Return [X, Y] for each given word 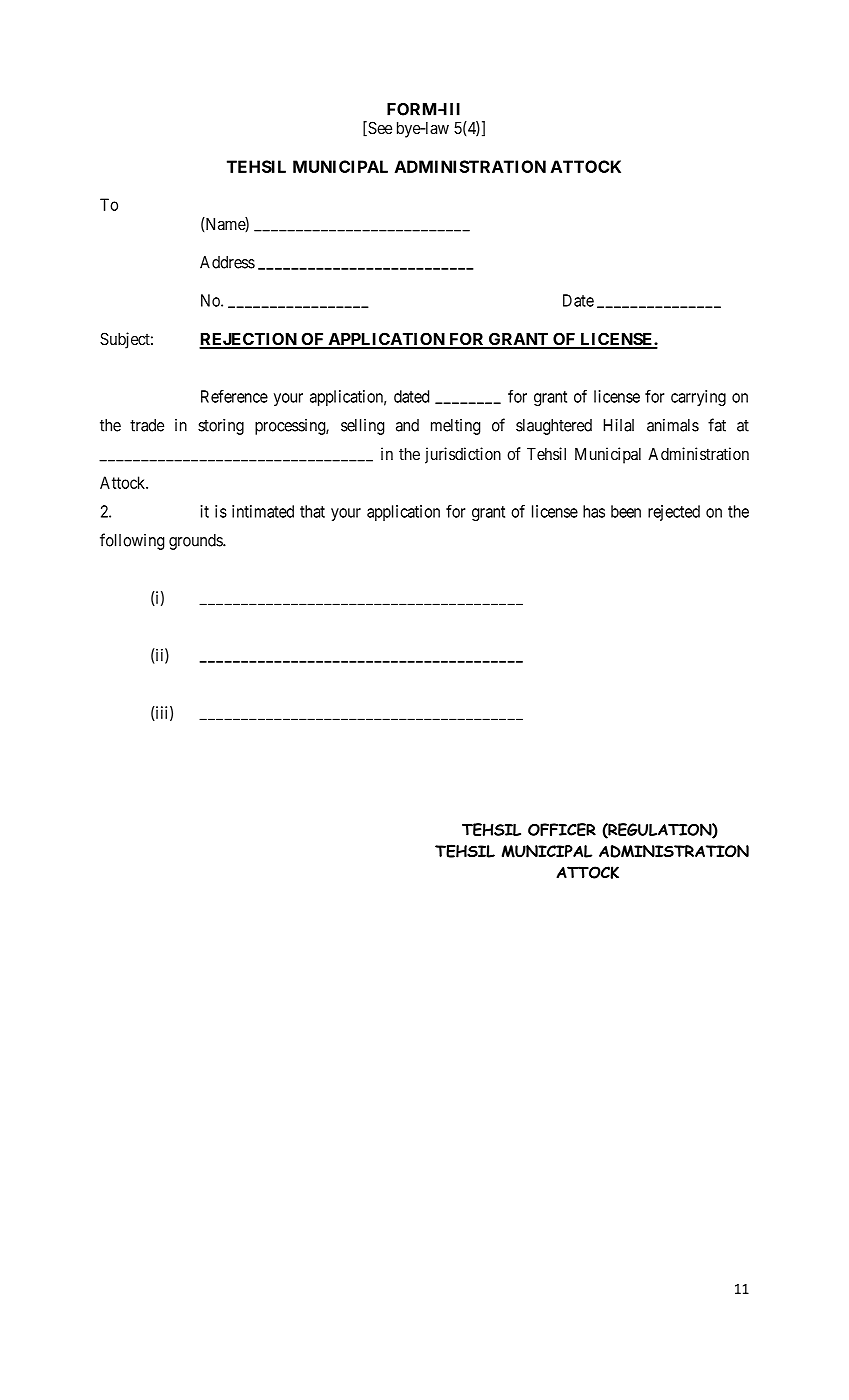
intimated [263, 511]
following [132, 541]
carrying [698, 398]
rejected [674, 513]
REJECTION [249, 340]
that [312, 511]
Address [227, 262]
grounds [196, 542]
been [626, 511]
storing [221, 427]
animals [673, 425]
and [407, 425]
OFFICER [562, 829]
